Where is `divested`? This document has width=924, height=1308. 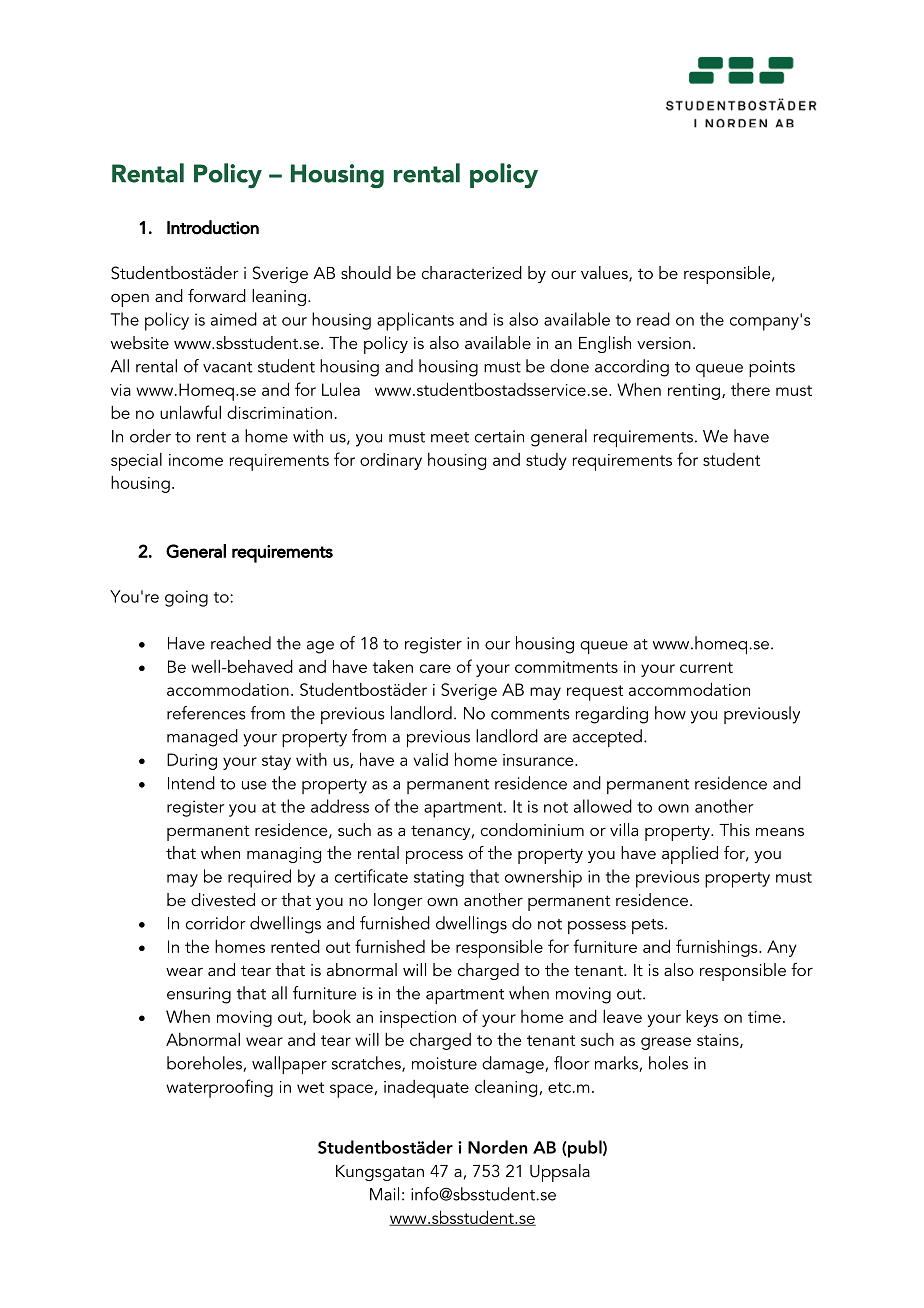
divested is located at coordinates (223, 899).
